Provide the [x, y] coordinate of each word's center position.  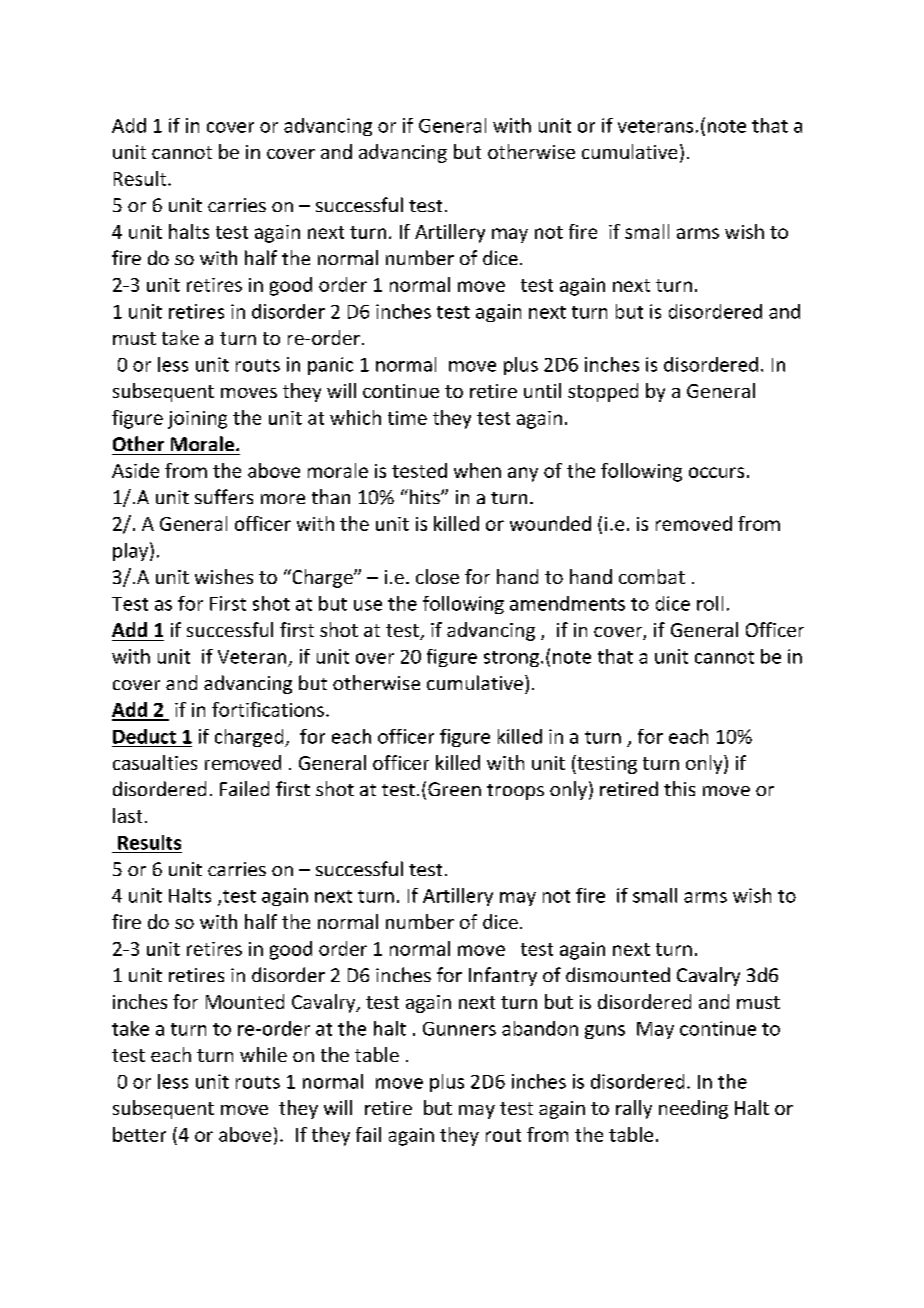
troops [515, 792]
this [679, 788]
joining [197, 420]
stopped [603, 392]
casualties [155, 762]
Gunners [459, 1029]
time [407, 418]
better [139, 1134]
